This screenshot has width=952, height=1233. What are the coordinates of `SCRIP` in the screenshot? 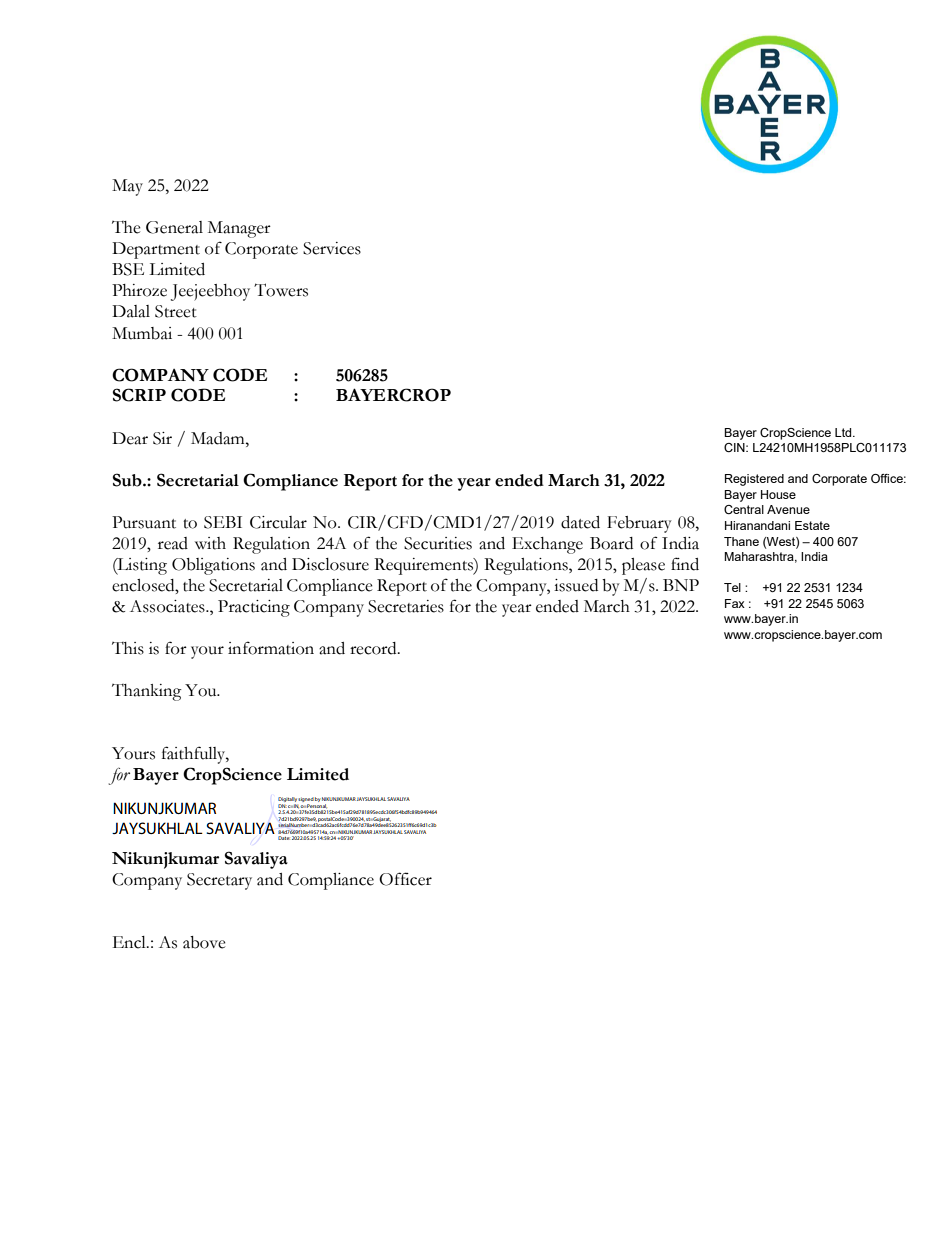 It's located at (139, 395).
